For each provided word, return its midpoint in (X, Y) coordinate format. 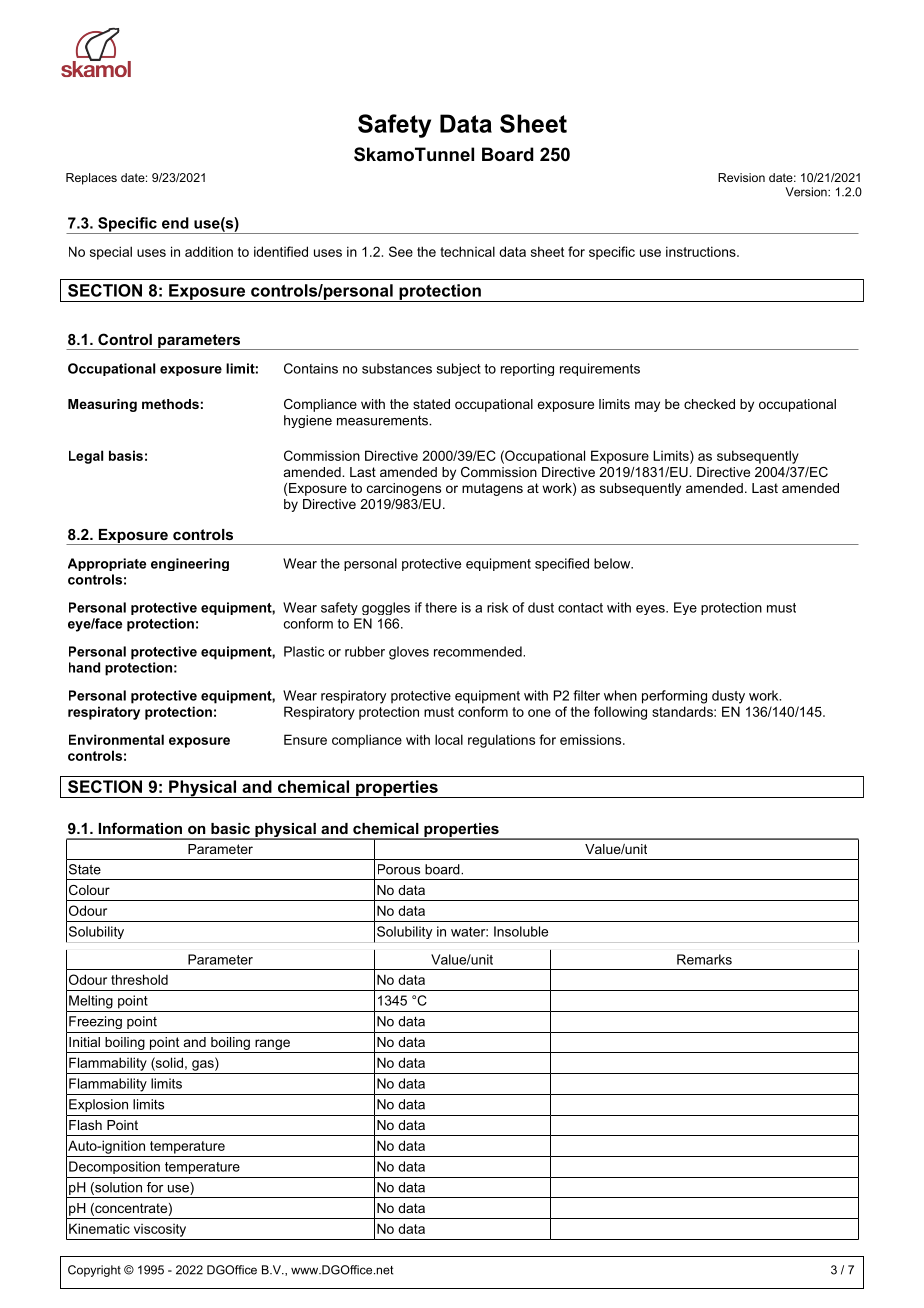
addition (209, 251)
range (272, 1044)
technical (467, 251)
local (449, 739)
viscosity (160, 1230)
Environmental (116, 739)
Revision (741, 177)
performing (674, 697)
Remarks (704, 959)
